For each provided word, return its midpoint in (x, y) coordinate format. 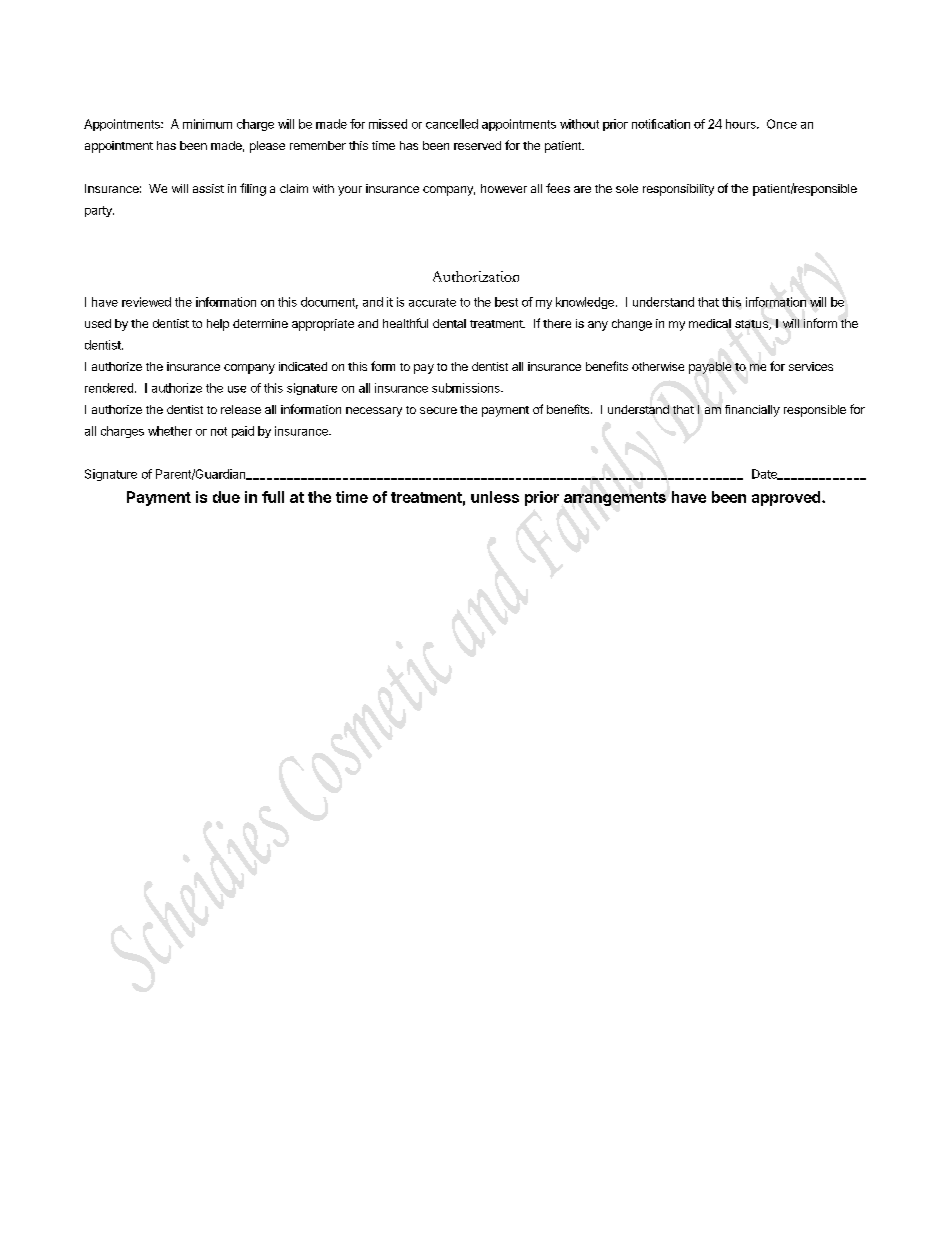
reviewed (146, 302)
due (226, 497)
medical (710, 323)
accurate (432, 302)
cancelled (452, 124)
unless (495, 497)
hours (742, 124)
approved (787, 498)
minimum (207, 124)
